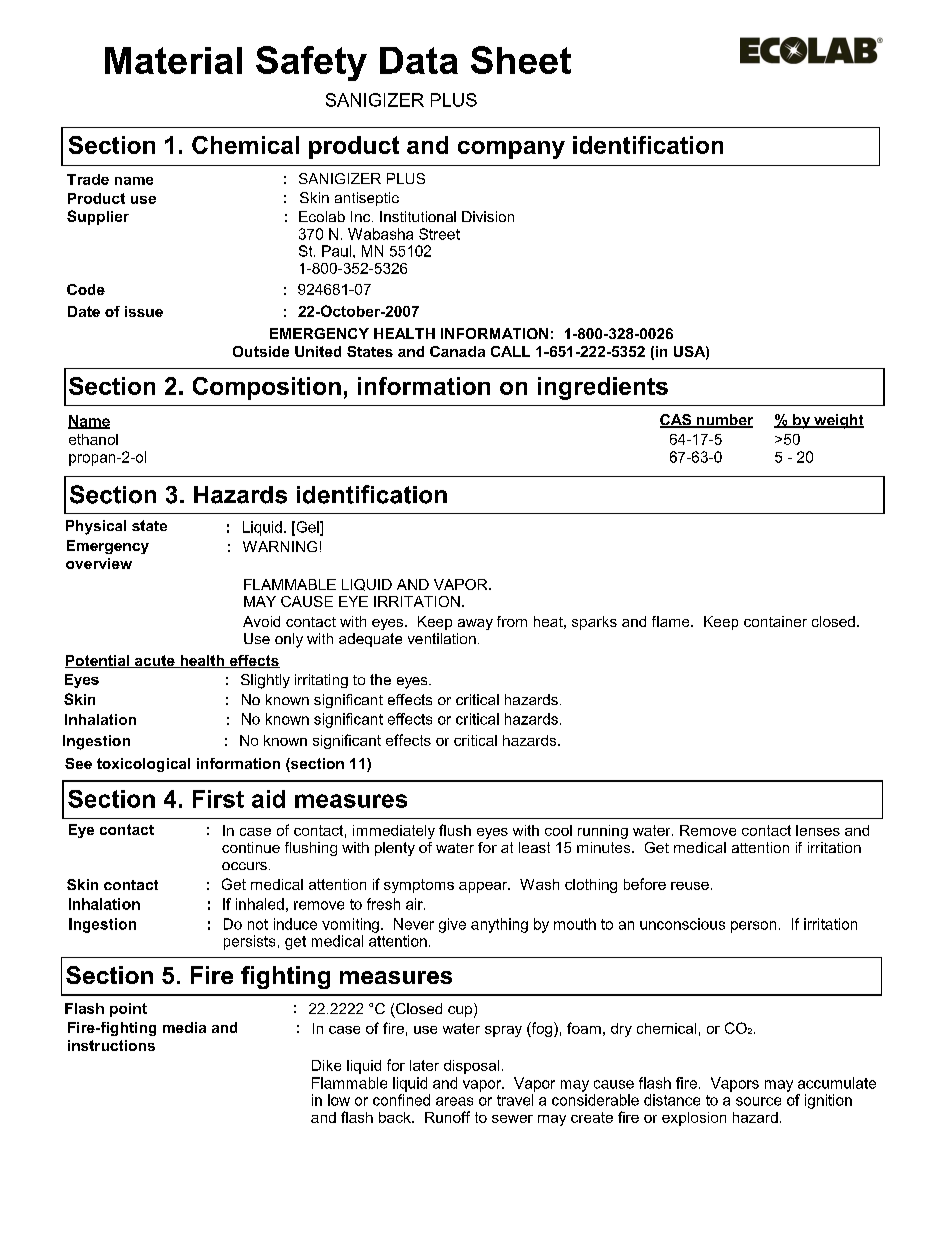 The height and width of the document is (1233, 952). What do you see at coordinates (99, 563) in the document?
I see `overview` at bounding box center [99, 563].
